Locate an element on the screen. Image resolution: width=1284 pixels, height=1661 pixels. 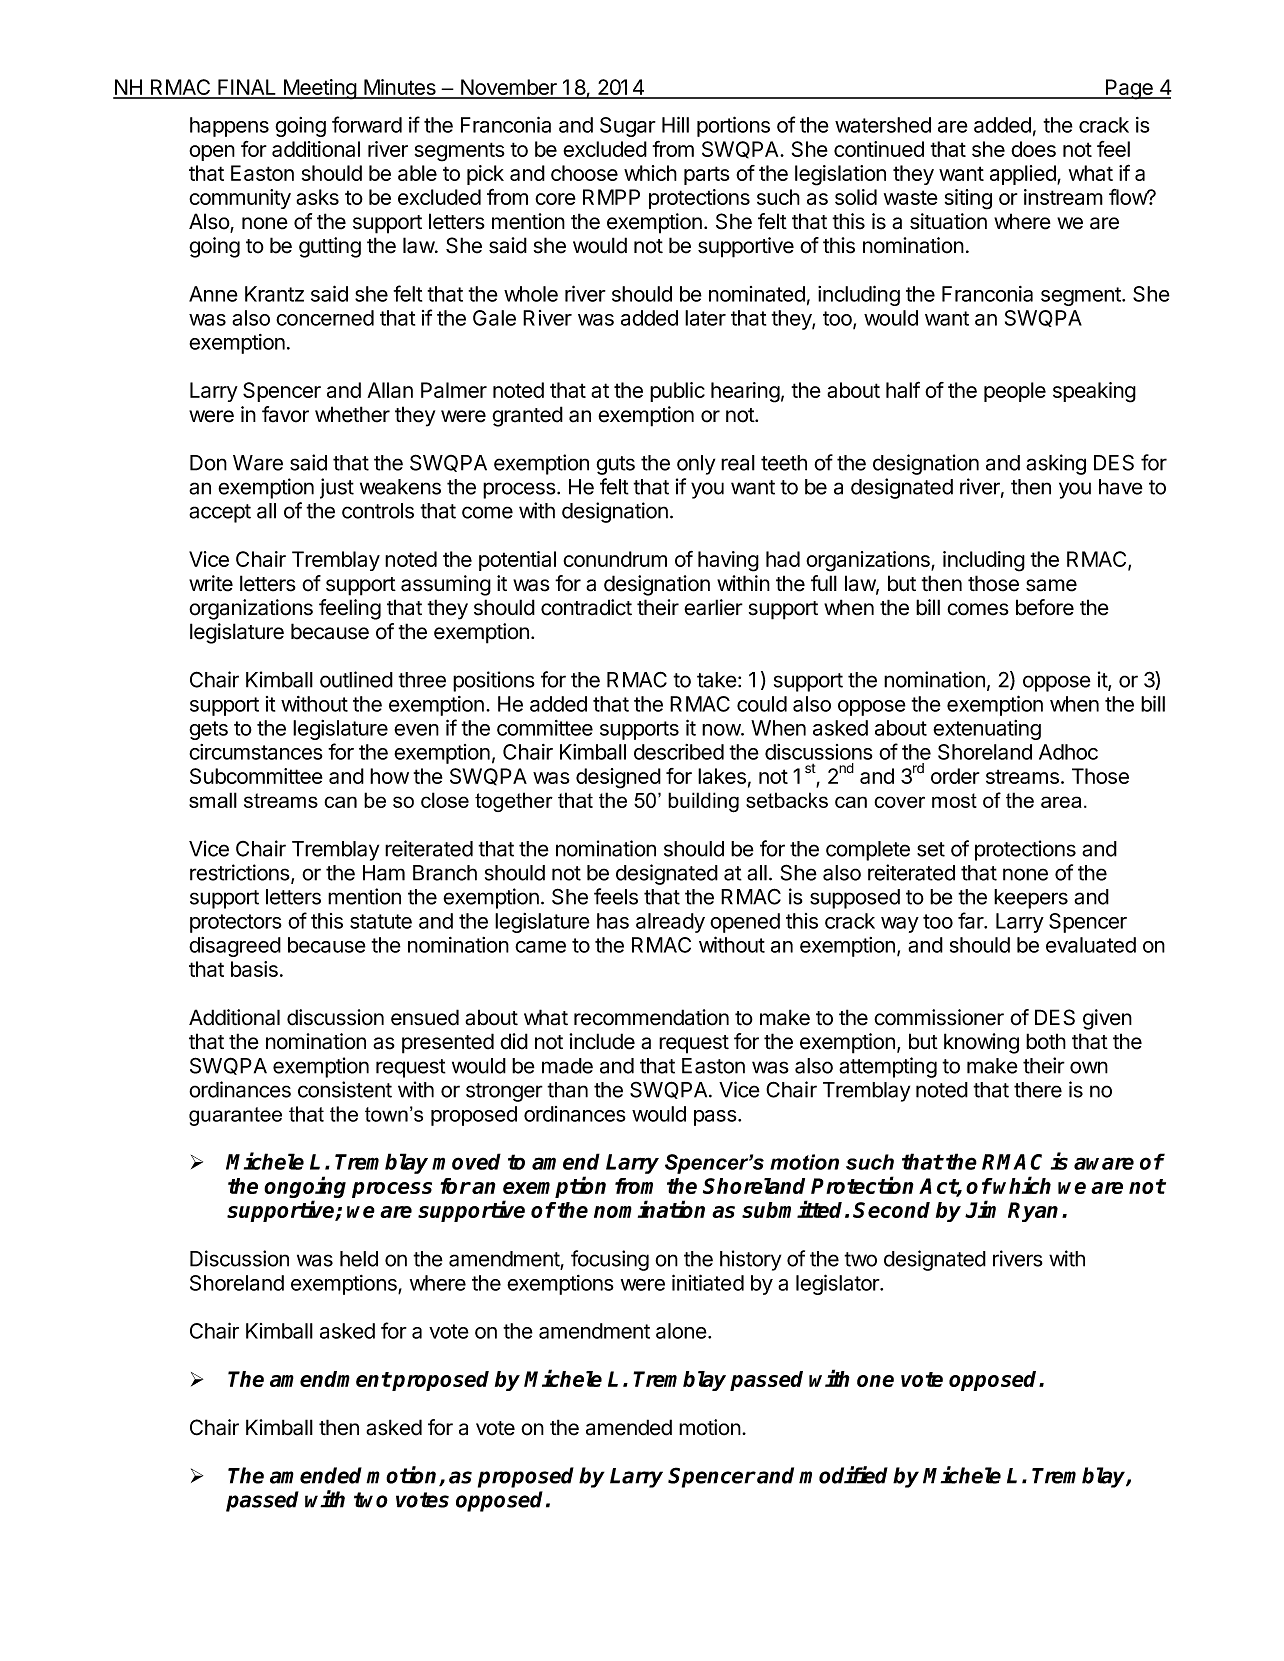
does is located at coordinates (1033, 149).
